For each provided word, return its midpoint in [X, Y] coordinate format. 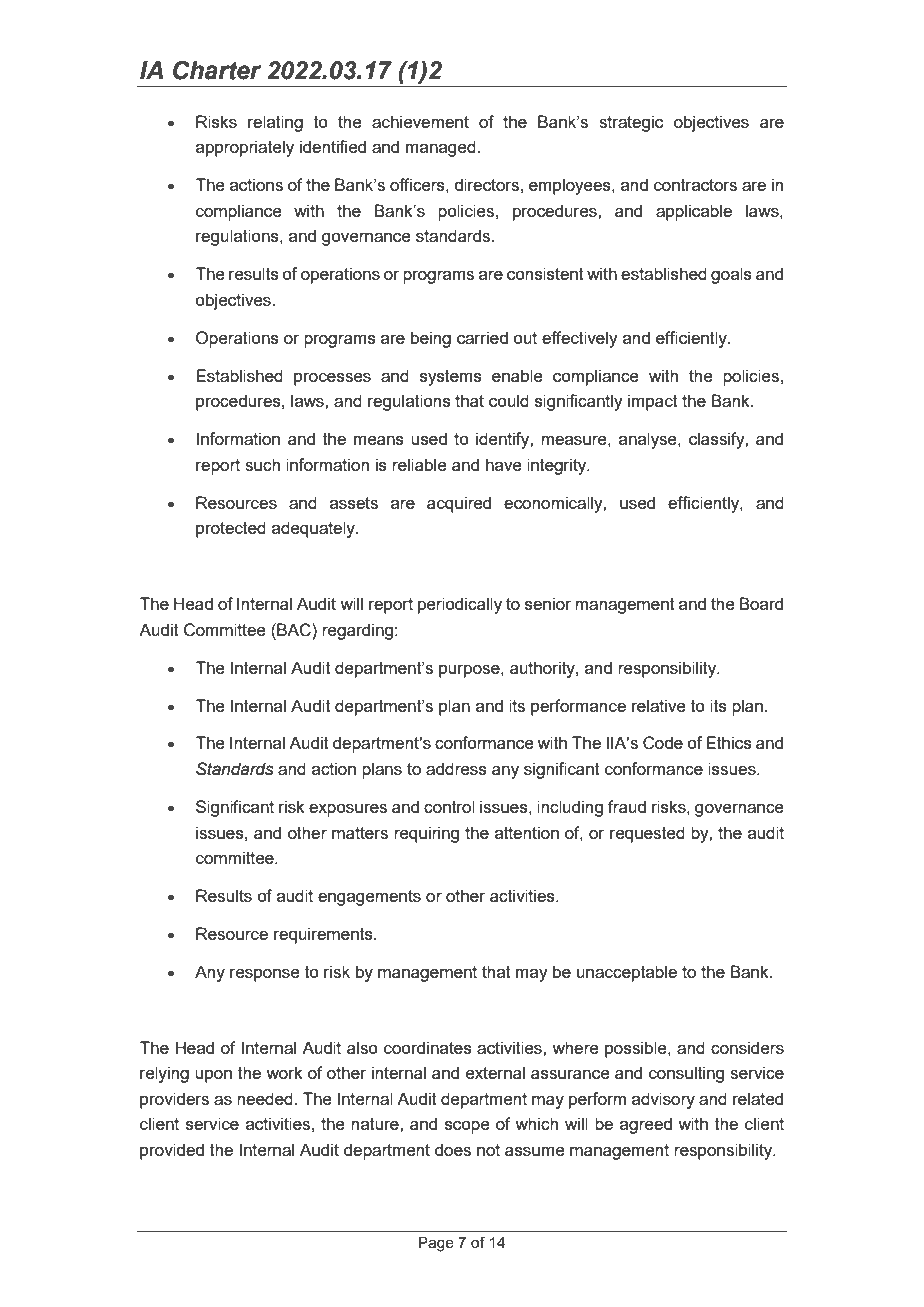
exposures [348, 810]
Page [436, 1244]
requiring [426, 834]
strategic [631, 123]
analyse [649, 440]
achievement [420, 121]
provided [172, 1151]
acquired [459, 504]
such [262, 464]
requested [647, 834]
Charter [217, 70]
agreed [646, 1125]
